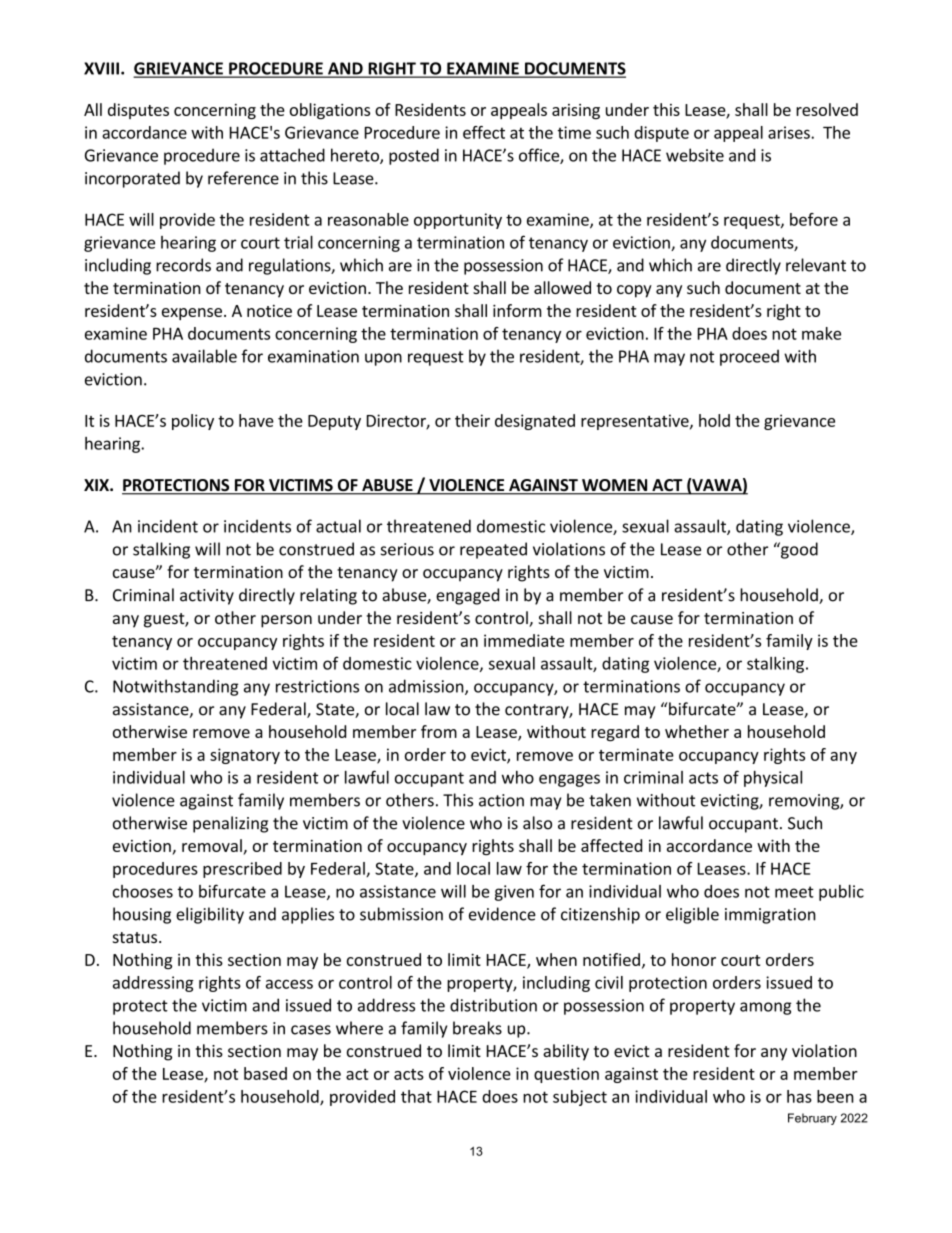 This screenshot has width=952, height=1233. What do you see at coordinates (210, 915) in the screenshot?
I see `eligibility` at bounding box center [210, 915].
